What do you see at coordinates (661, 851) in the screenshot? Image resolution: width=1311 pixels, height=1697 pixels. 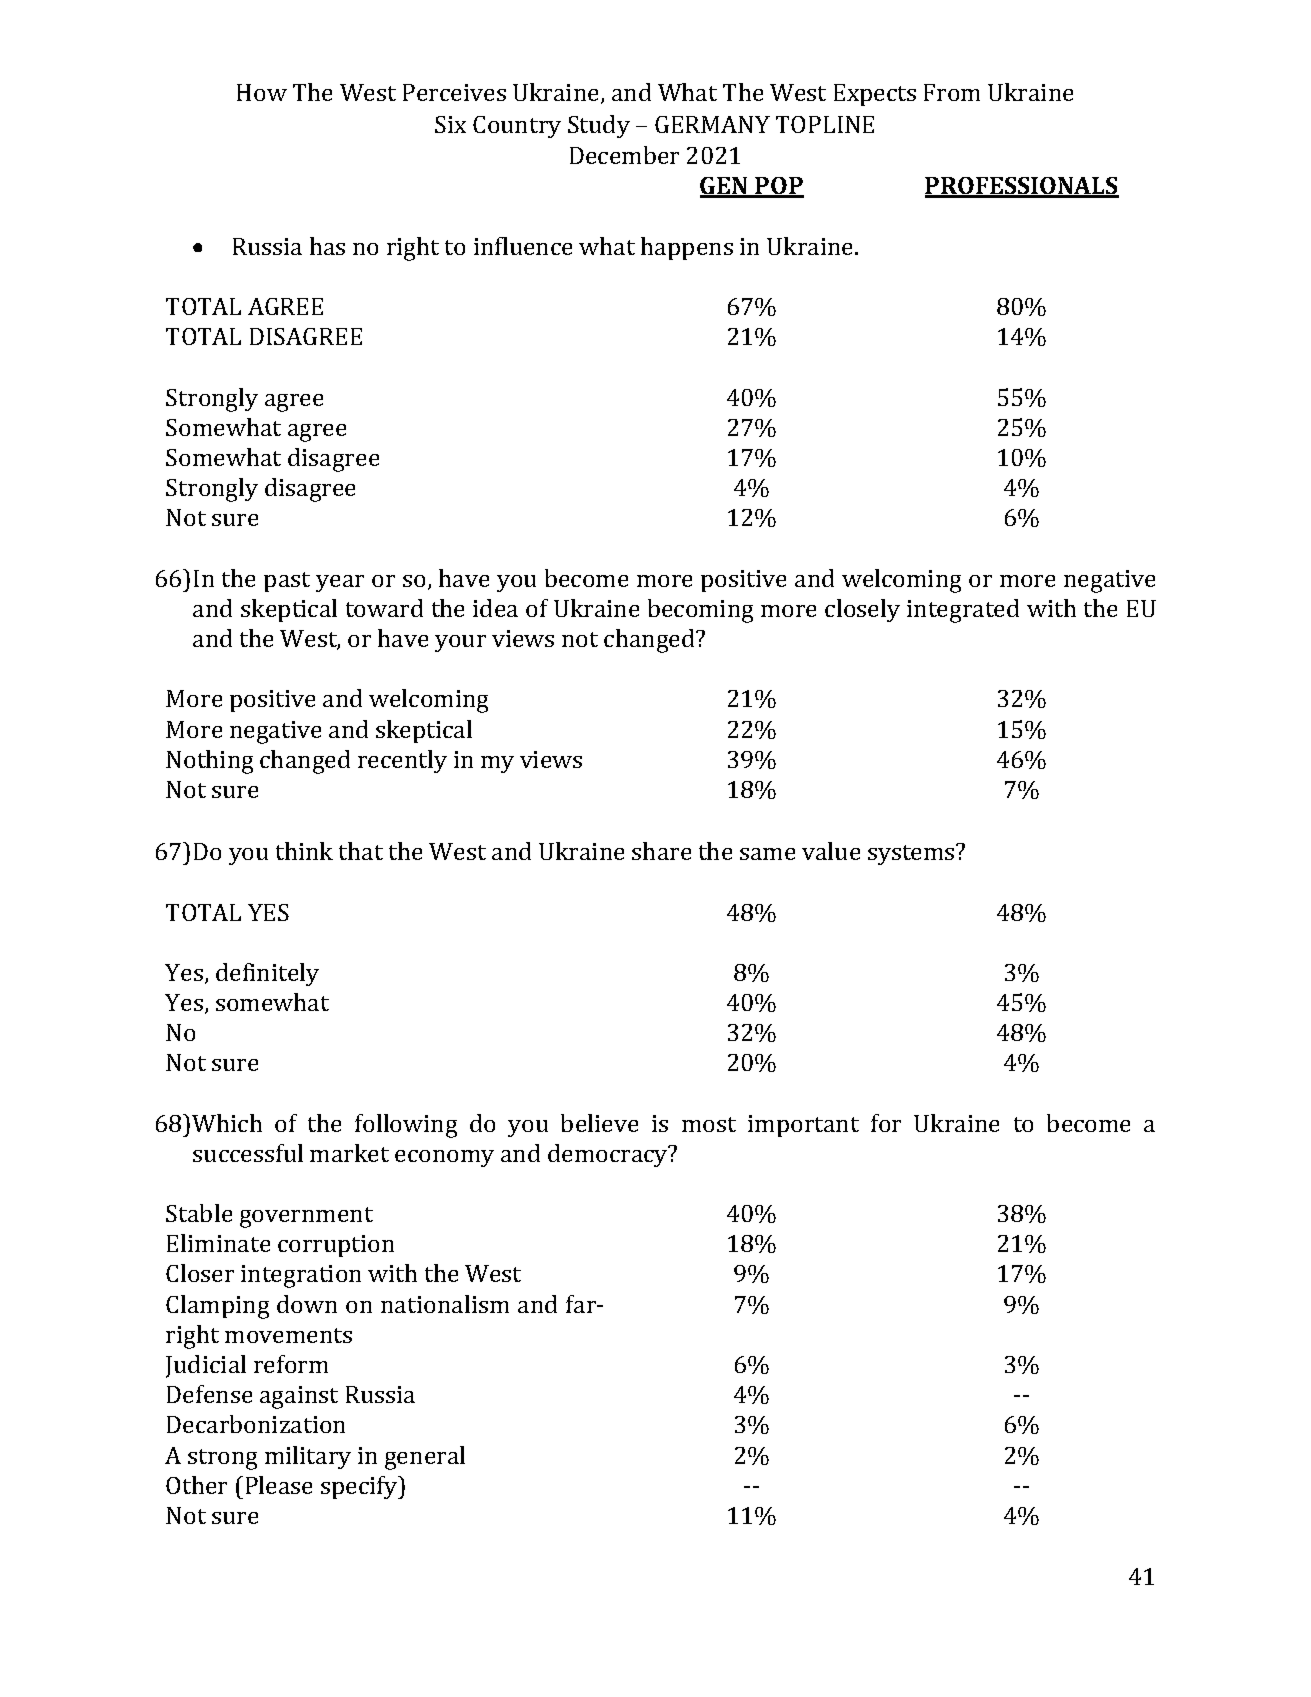 I see `share` at bounding box center [661, 851].
